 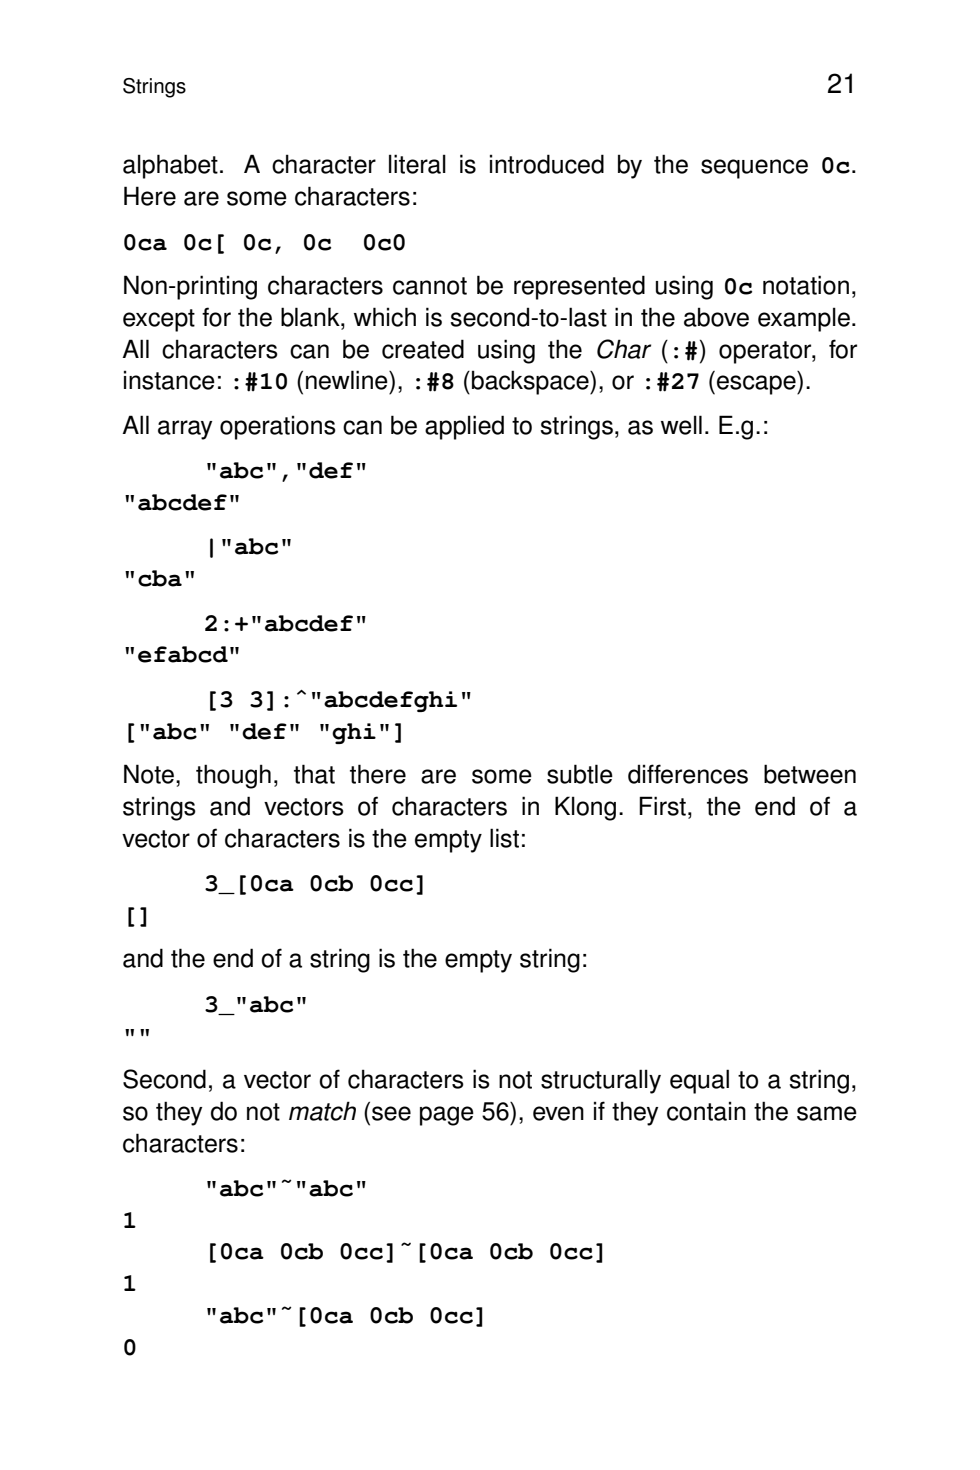 What do you see at coordinates (662, 806) in the image?
I see `First` at bounding box center [662, 806].
